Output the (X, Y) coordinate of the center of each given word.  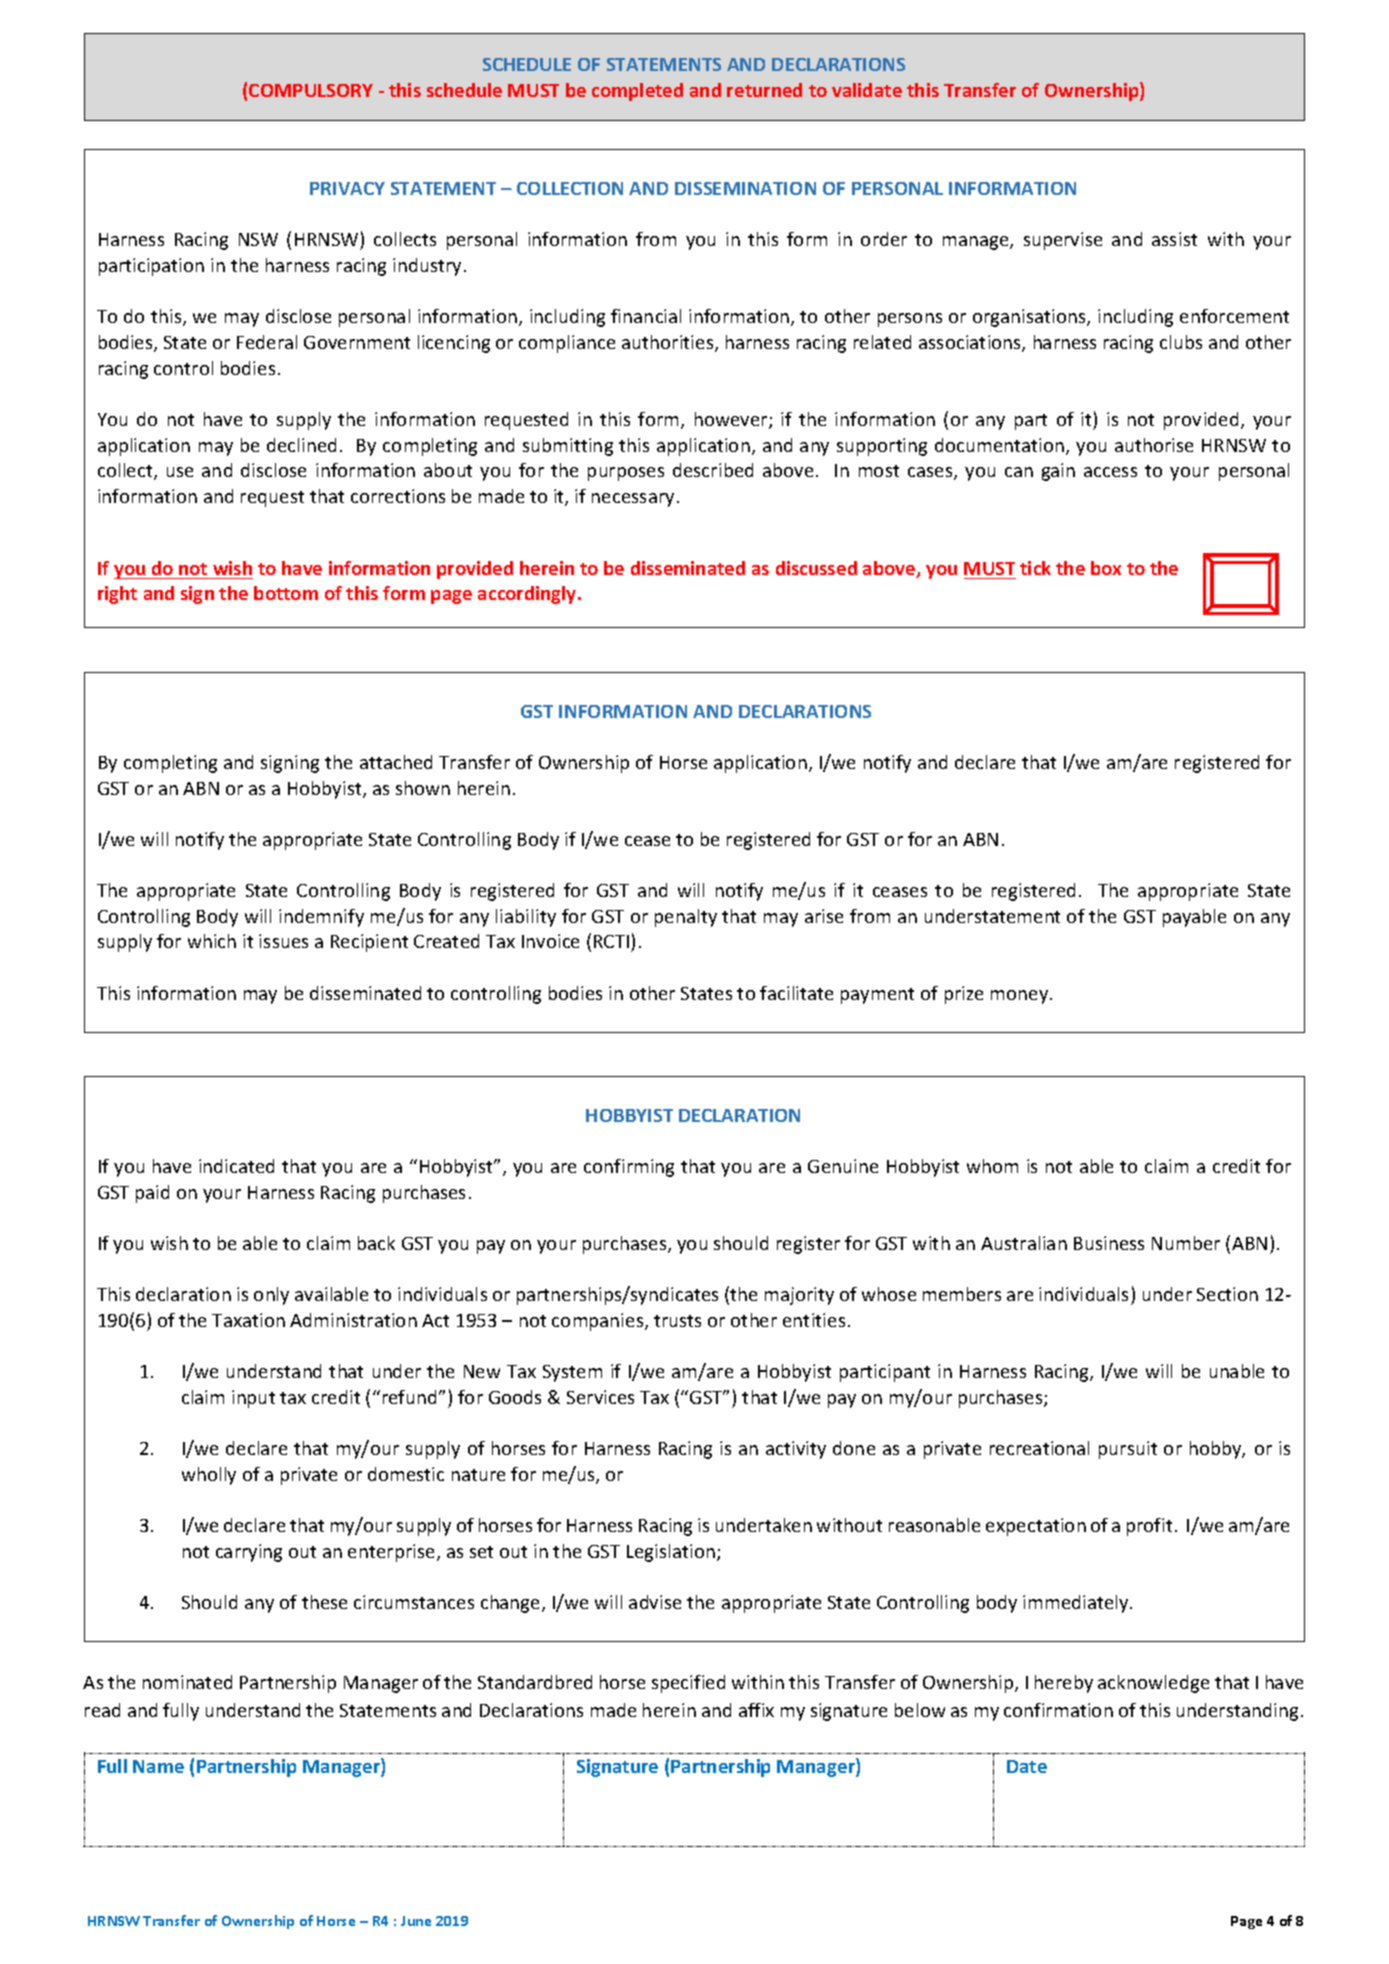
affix (756, 1710)
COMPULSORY (311, 90)
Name (158, 1766)
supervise (1063, 241)
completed (637, 92)
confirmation (1058, 1710)
